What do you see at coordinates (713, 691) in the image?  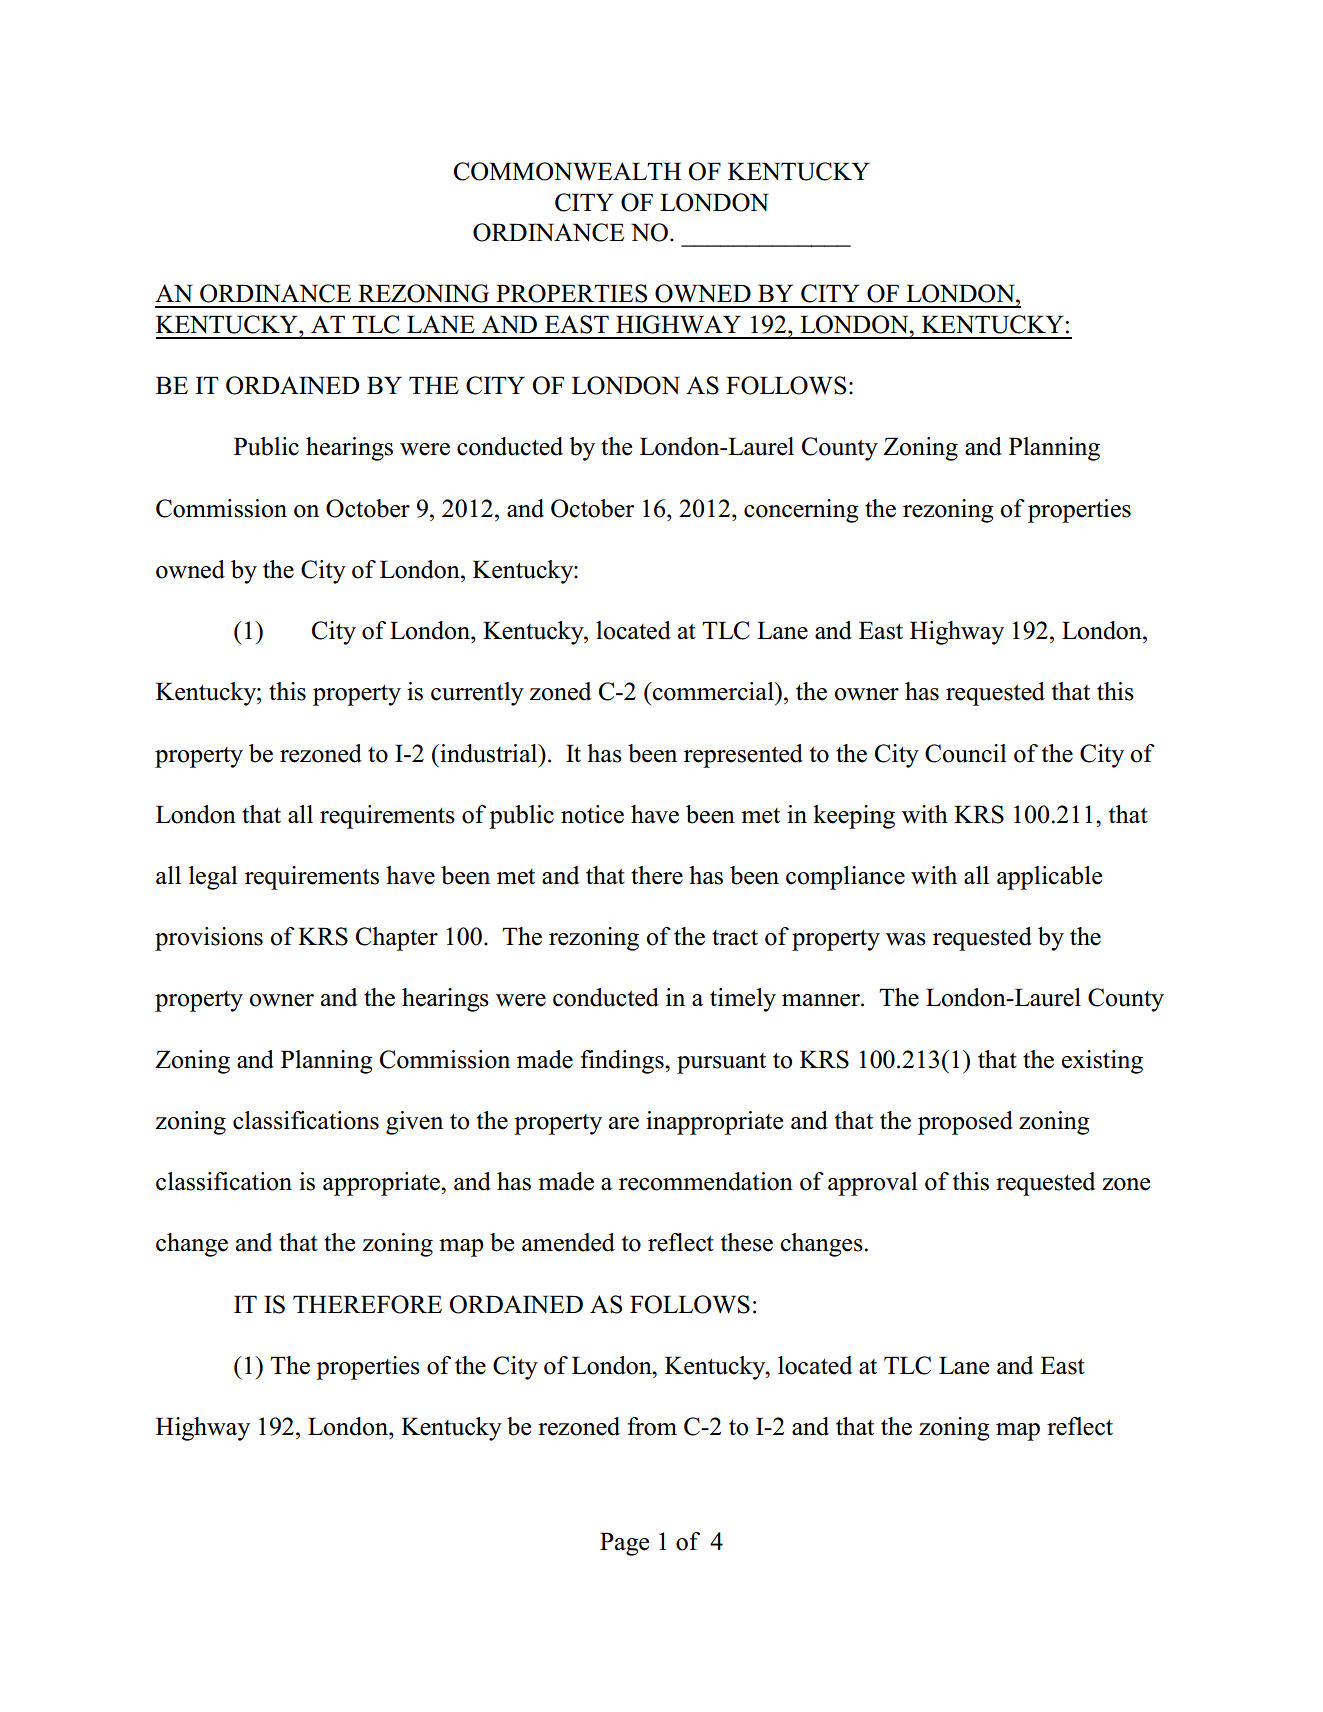 I see `commercial` at bounding box center [713, 691].
